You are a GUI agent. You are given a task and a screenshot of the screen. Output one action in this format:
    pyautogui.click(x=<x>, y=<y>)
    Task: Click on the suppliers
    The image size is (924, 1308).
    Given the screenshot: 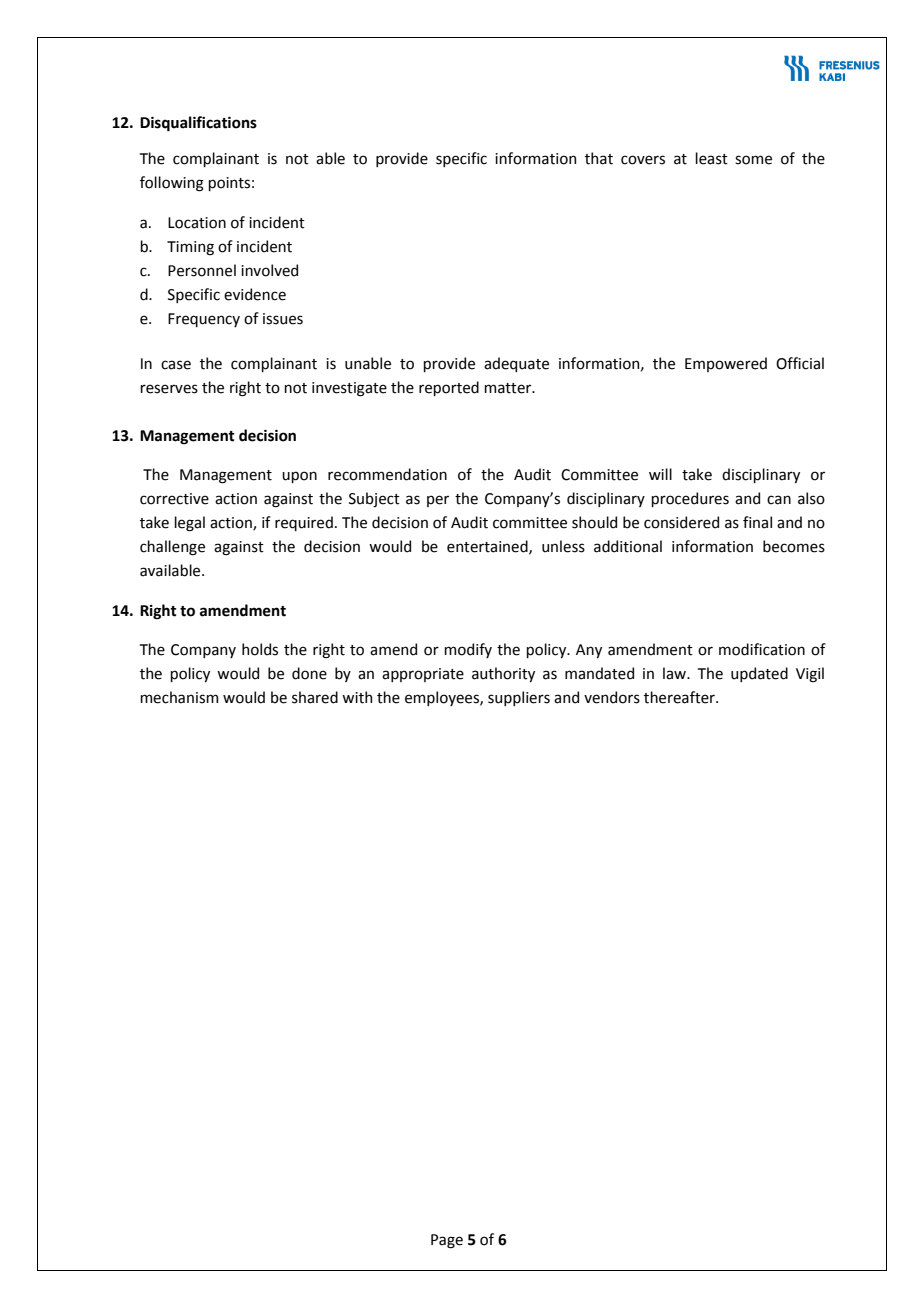 What is the action you would take?
    pyautogui.click(x=519, y=698)
